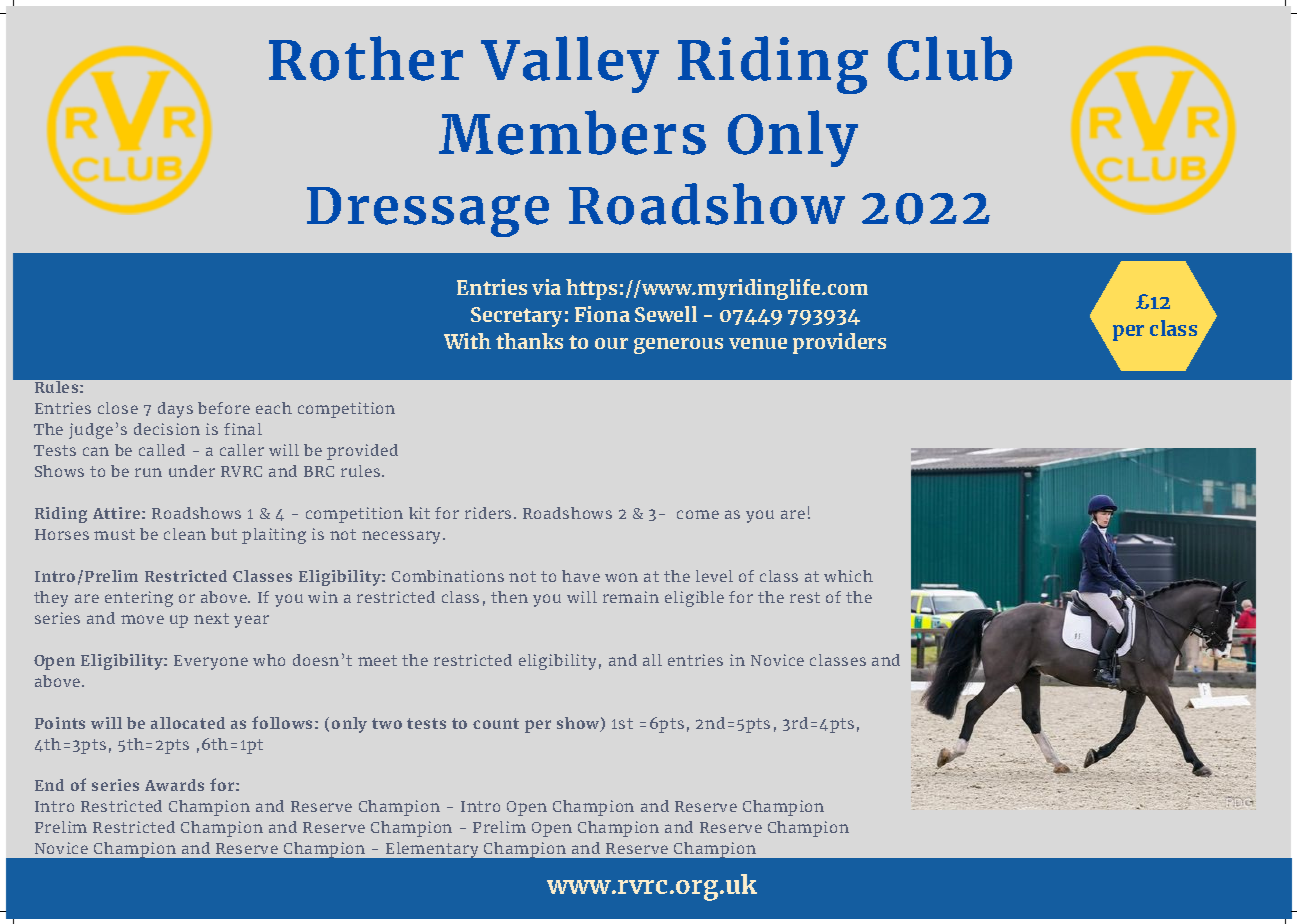 Image resolution: width=1297 pixels, height=924 pixels. I want to click on clean, so click(185, 534).
